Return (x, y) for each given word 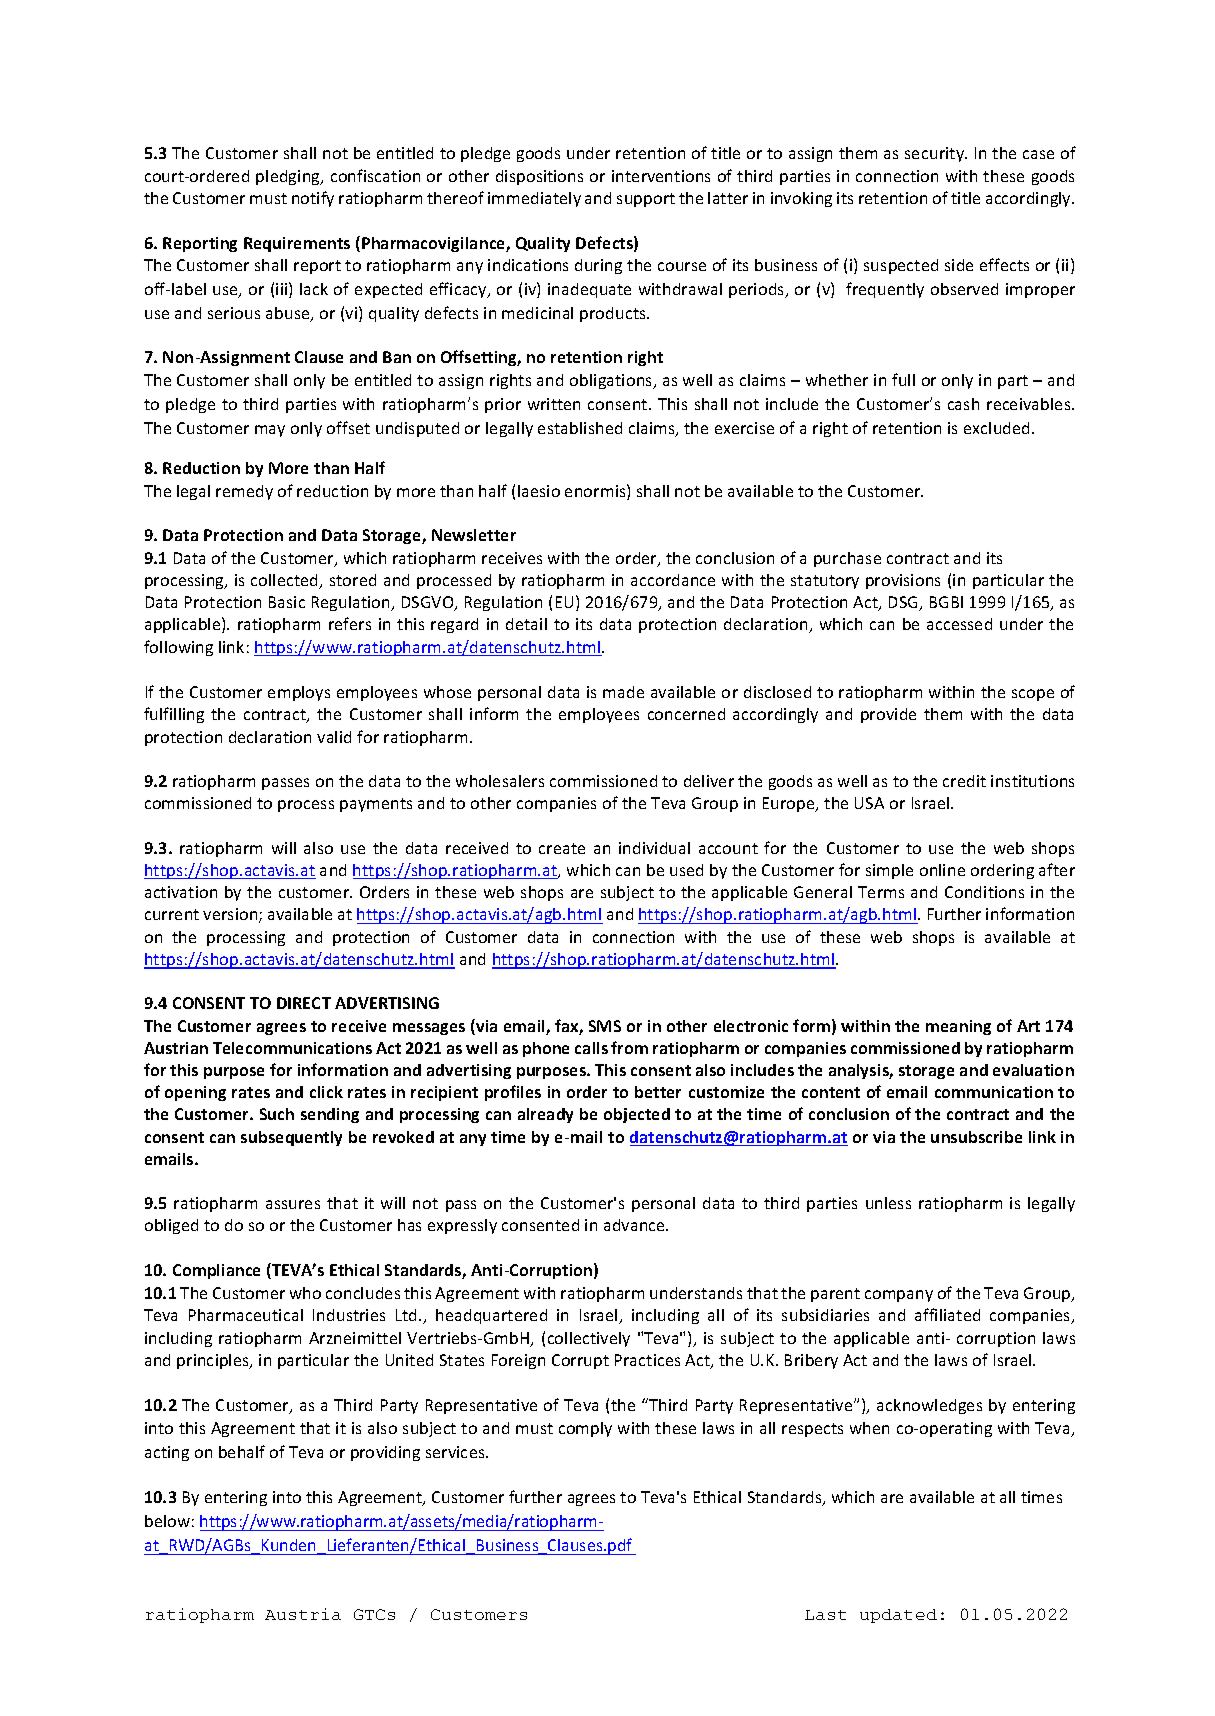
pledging (289, 177)
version (231, 915)
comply (585, 1429)
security (936, 154)
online (942, 870)
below (167, 1521)
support (646, 200)
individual (654, 848)
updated (898, 1616)
